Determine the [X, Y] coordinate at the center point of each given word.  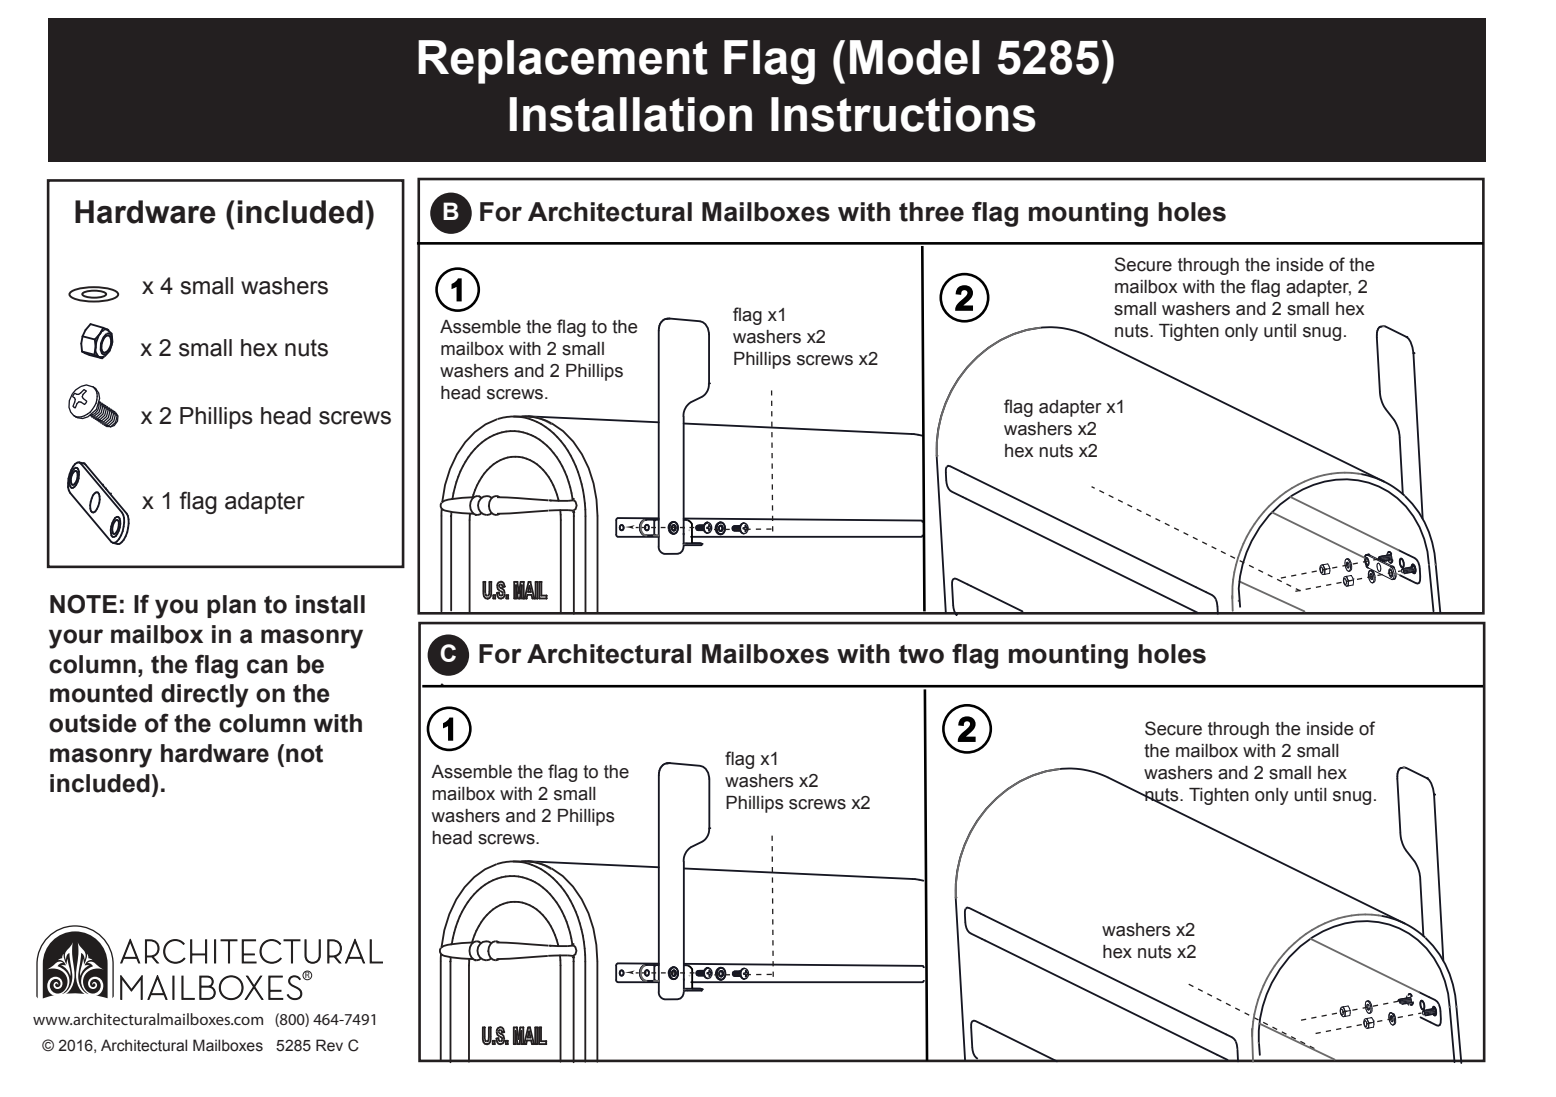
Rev [329, 1045]
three [931, 212]
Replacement [563, 62]
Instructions [903, 114]
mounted [101, 693]
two [921, 654]
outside [93, 723]
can [267, 666]
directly [205, 696]
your [76, 639]
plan [231, 606]
